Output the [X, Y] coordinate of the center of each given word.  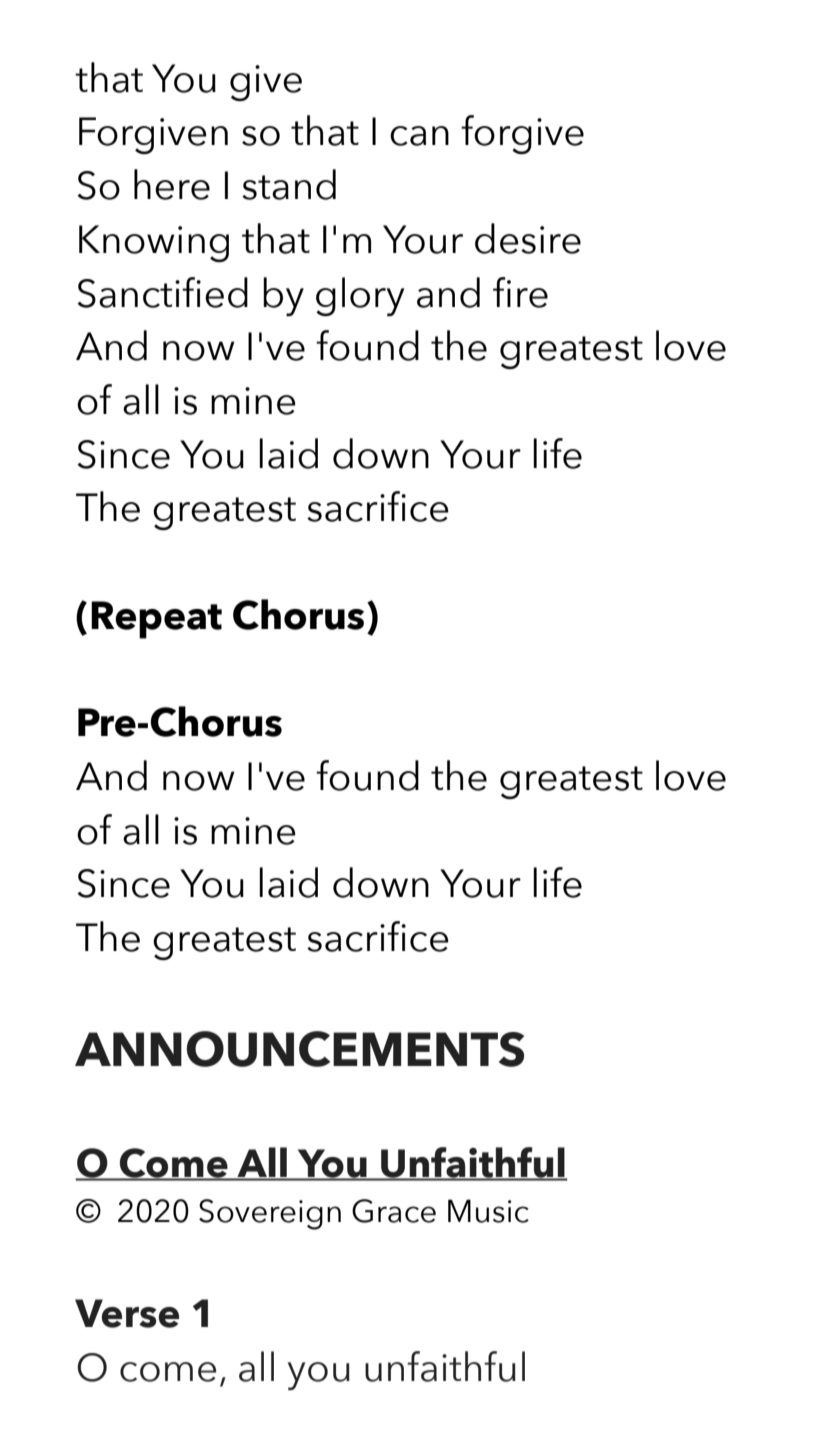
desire [528, 238]
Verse [127, 1313]
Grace [394, 1211]
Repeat [156, 620]
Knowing [154, 243]
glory [360, 296]
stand [289, 184]
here [172, 184]
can [419, 136]
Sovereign [270, 1214]
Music [488, 1211]
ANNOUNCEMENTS [299, 1049]
